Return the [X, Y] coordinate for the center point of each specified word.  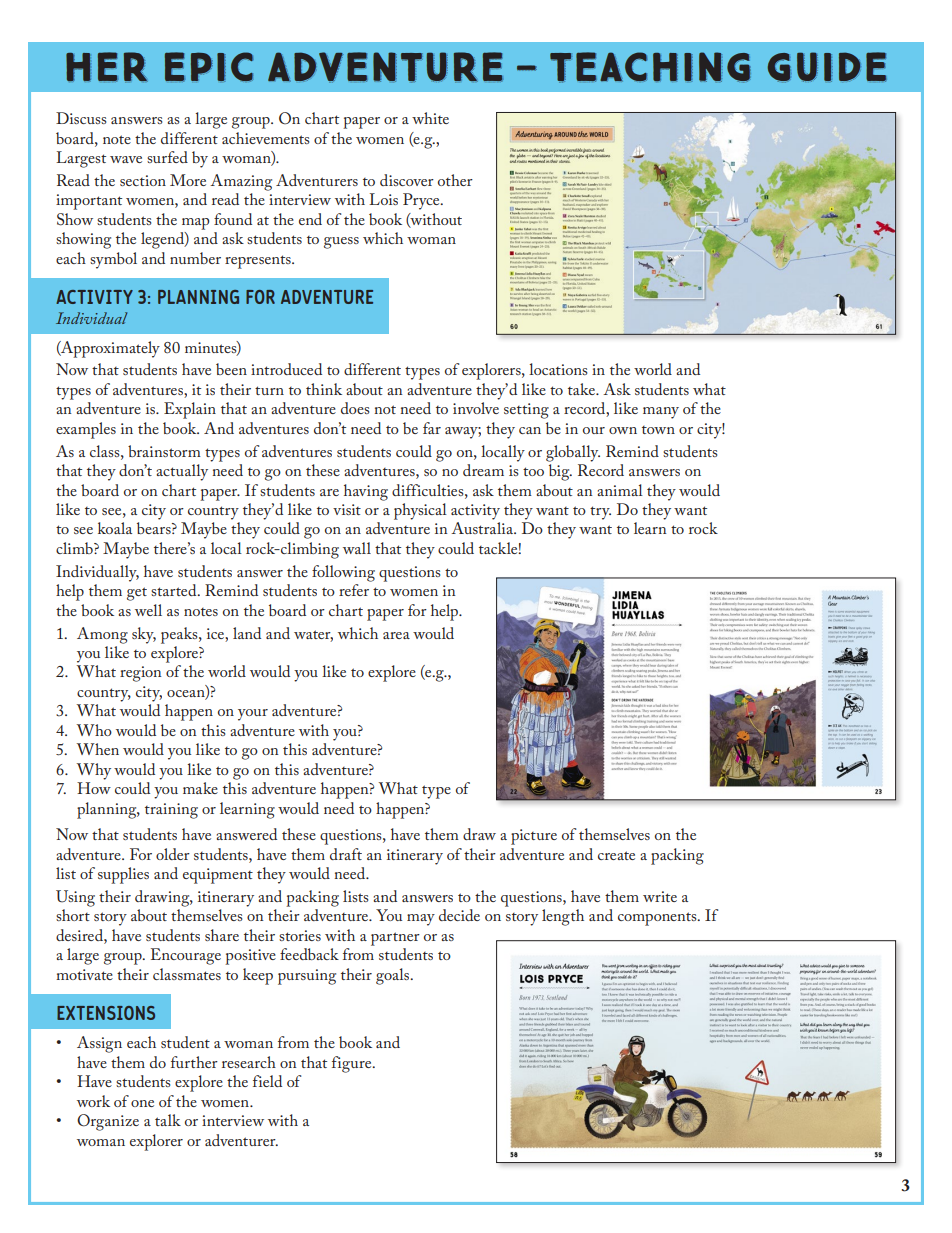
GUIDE [827, 67]
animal [620, 490]
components [658, 919]
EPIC [209, 67]
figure [353, 1064]
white [430, 118]
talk [168, 1120]
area [396, 635]
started [175, 590]
